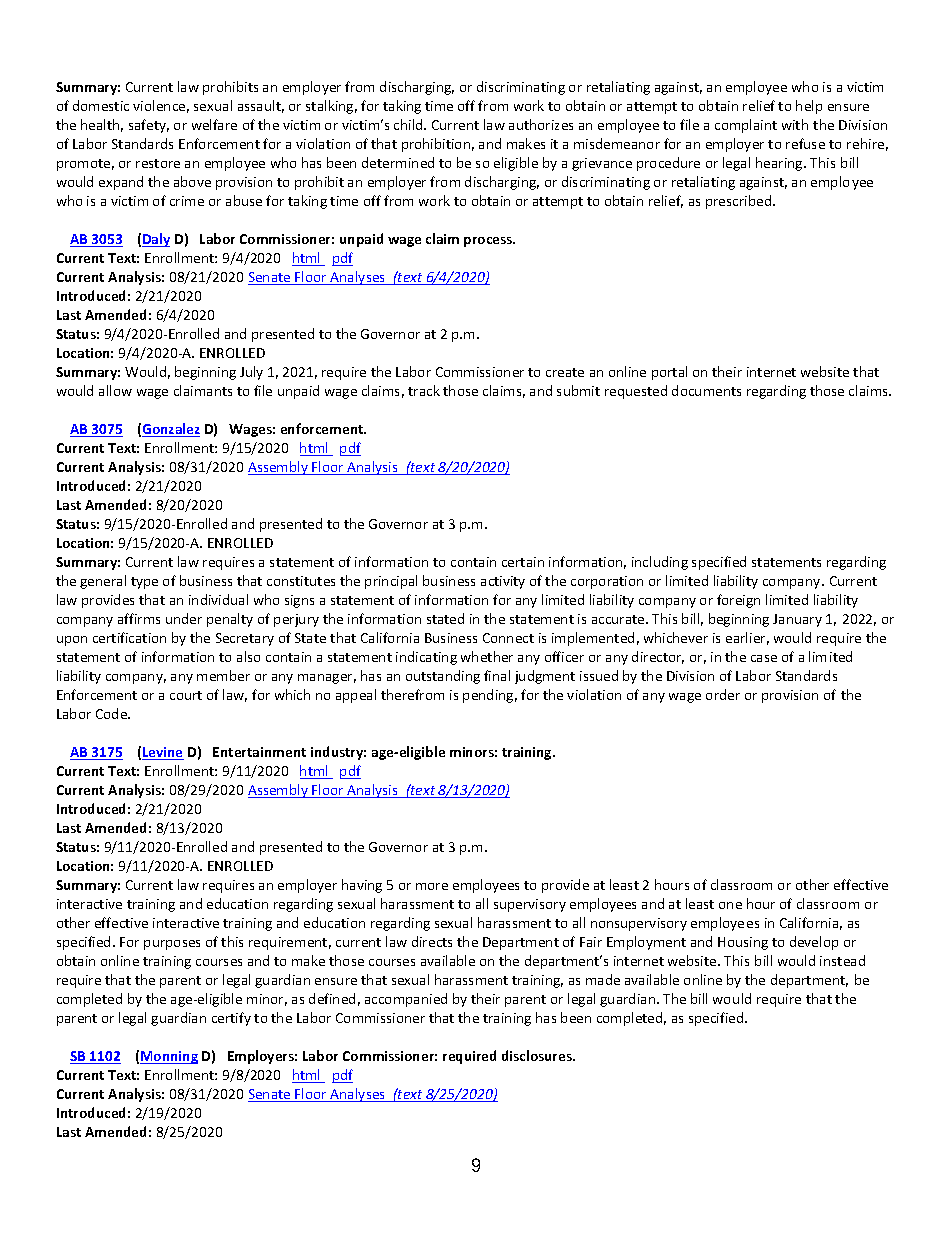 The width and height of the screenshot is (952, 1233). What do you see at coordinates (144, 583) in the screenshot?
I see `type` at bounding box center [144, 583].
